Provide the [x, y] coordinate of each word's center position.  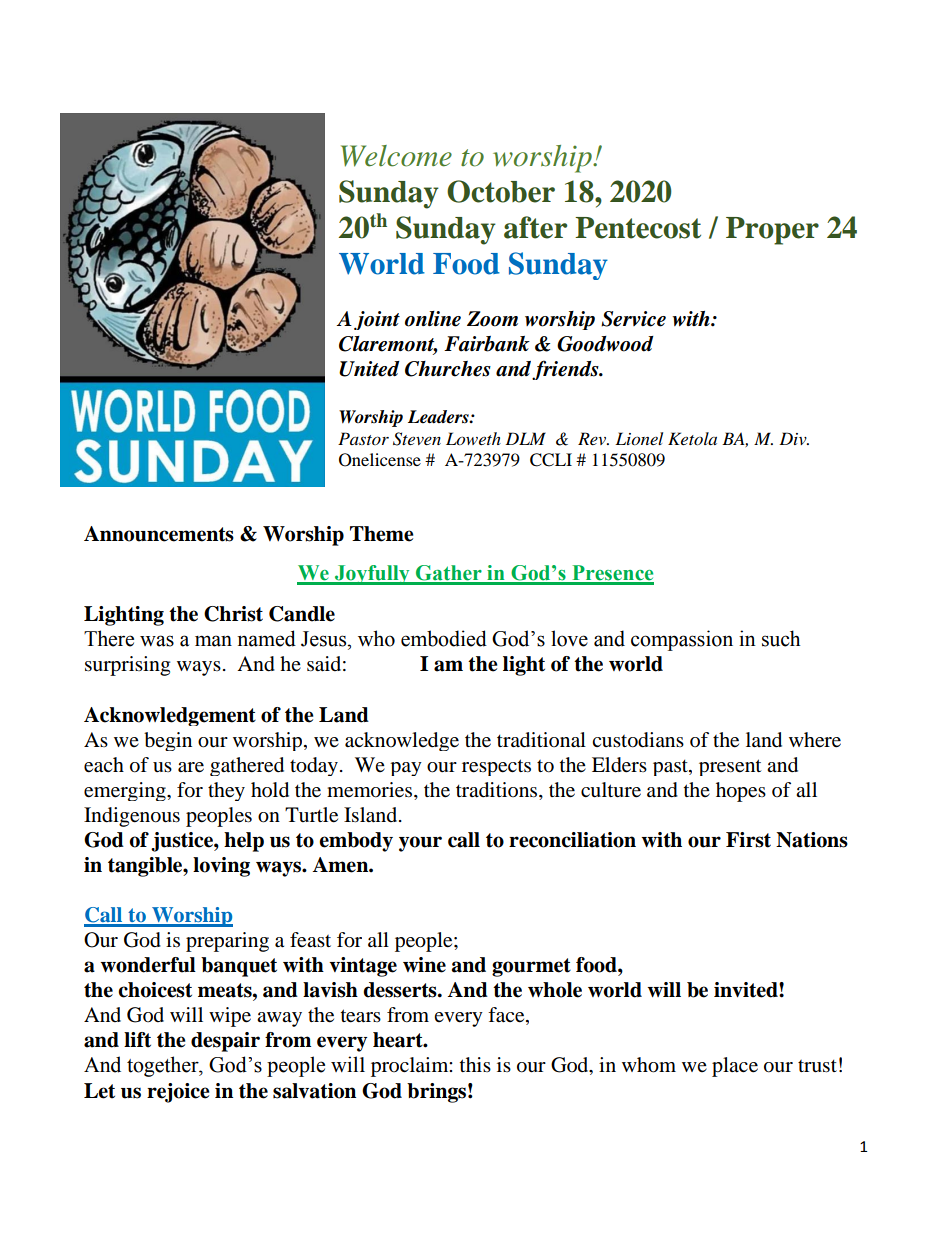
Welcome [396, 156]
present [730, 767]
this [475, 1064]
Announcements [159, 534]
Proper [772, 231]
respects [496, 767]
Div [794, 438]
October [501, 191]
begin [168, 741]
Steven [417, 439]
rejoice [178, 1093]
